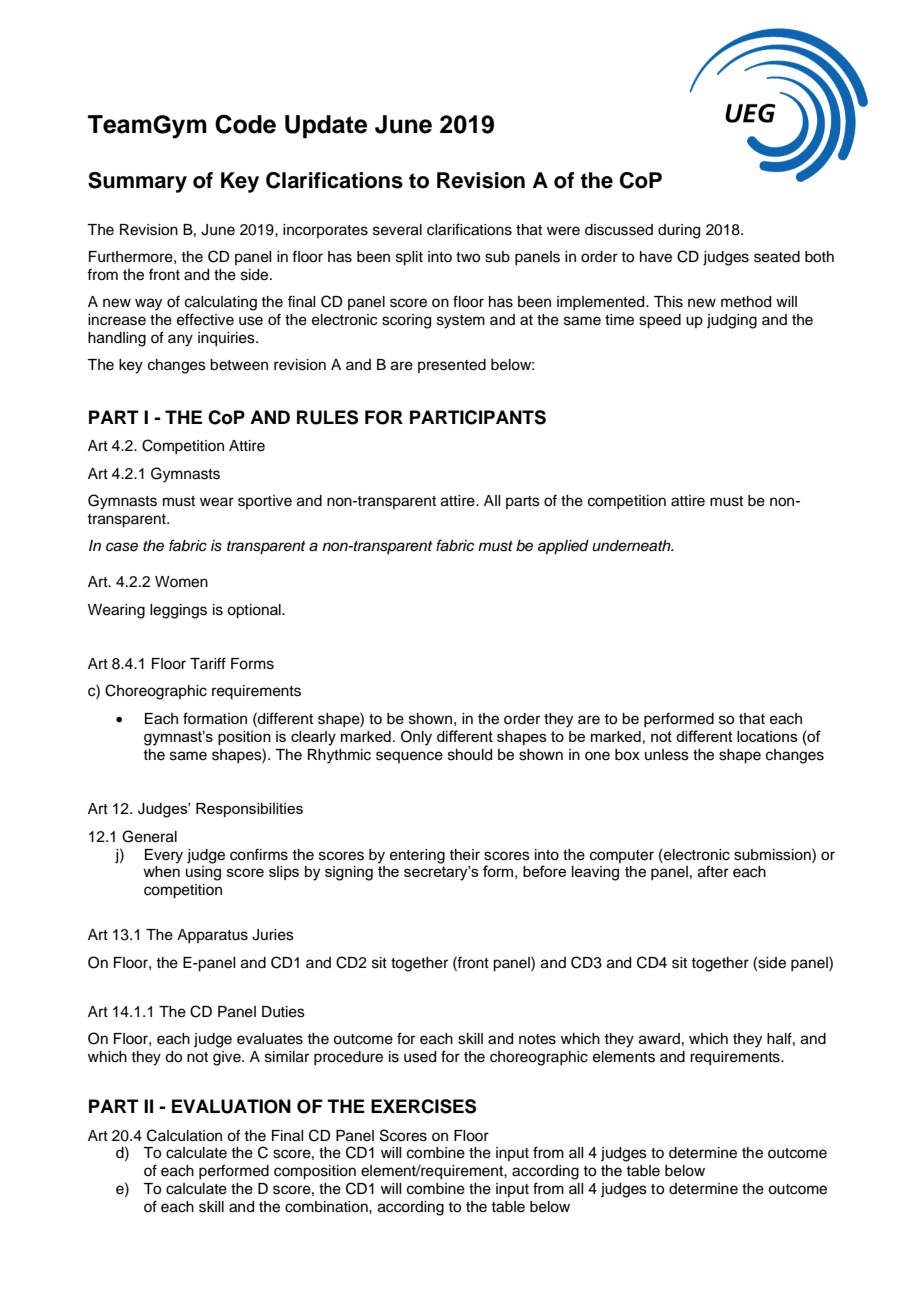 Image resolution: width=924 pixels, height=1308 pixels. Describe the element at coordinates (773, 854) in the screenshot. I see `submission` at that location.
